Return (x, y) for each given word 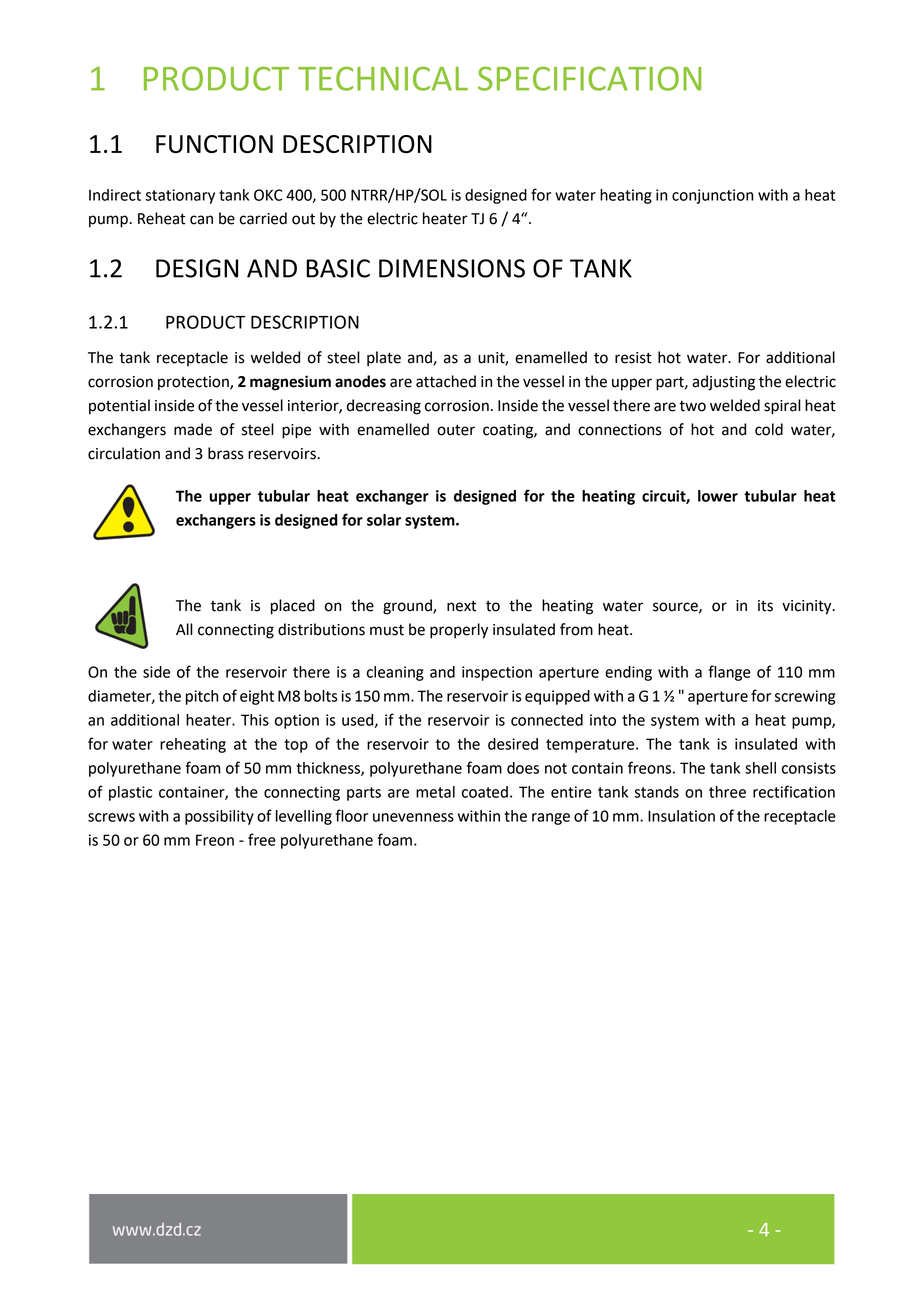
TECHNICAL (383, 78)
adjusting (723, 383)
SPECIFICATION (589, 78)
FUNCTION (214, 144)
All (184, 629)
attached (446, 381)
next (462, 606)
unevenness (413, 817)
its (765, 606)
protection (194, 383)
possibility (219, 817)
